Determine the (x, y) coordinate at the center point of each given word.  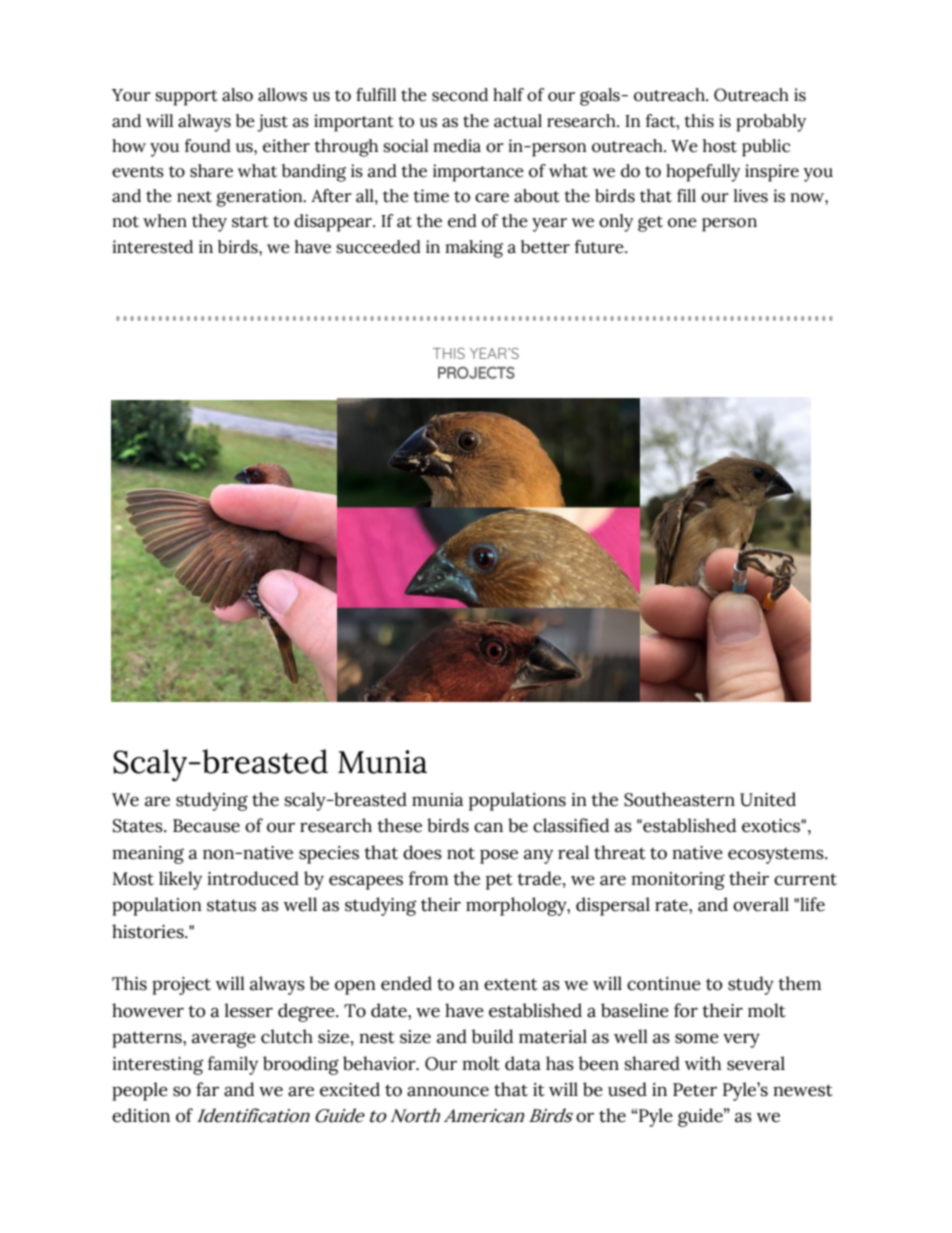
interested (153, 247)
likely (180, 880)
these (399, 825)
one (682, 223)
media (457, 146)
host (720, 146)
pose (499, 856)
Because (206, 826)
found (207, 146)
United (768, 799)
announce (448, 1091)
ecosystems (777, 855)
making (474, 249)
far (207, 1089)
